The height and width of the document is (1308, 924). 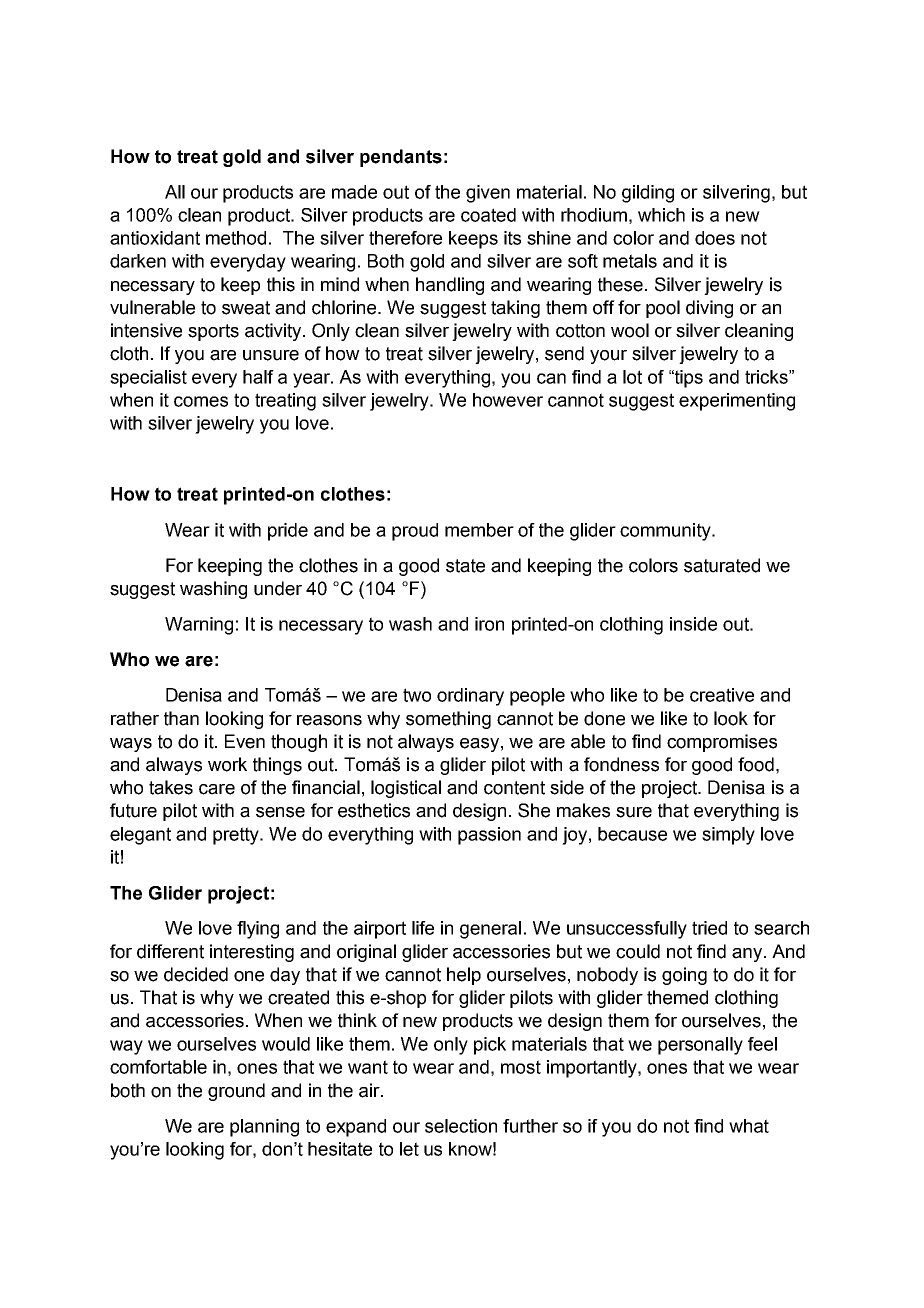 I want to click on pretty, so click(x=237, y=836).
